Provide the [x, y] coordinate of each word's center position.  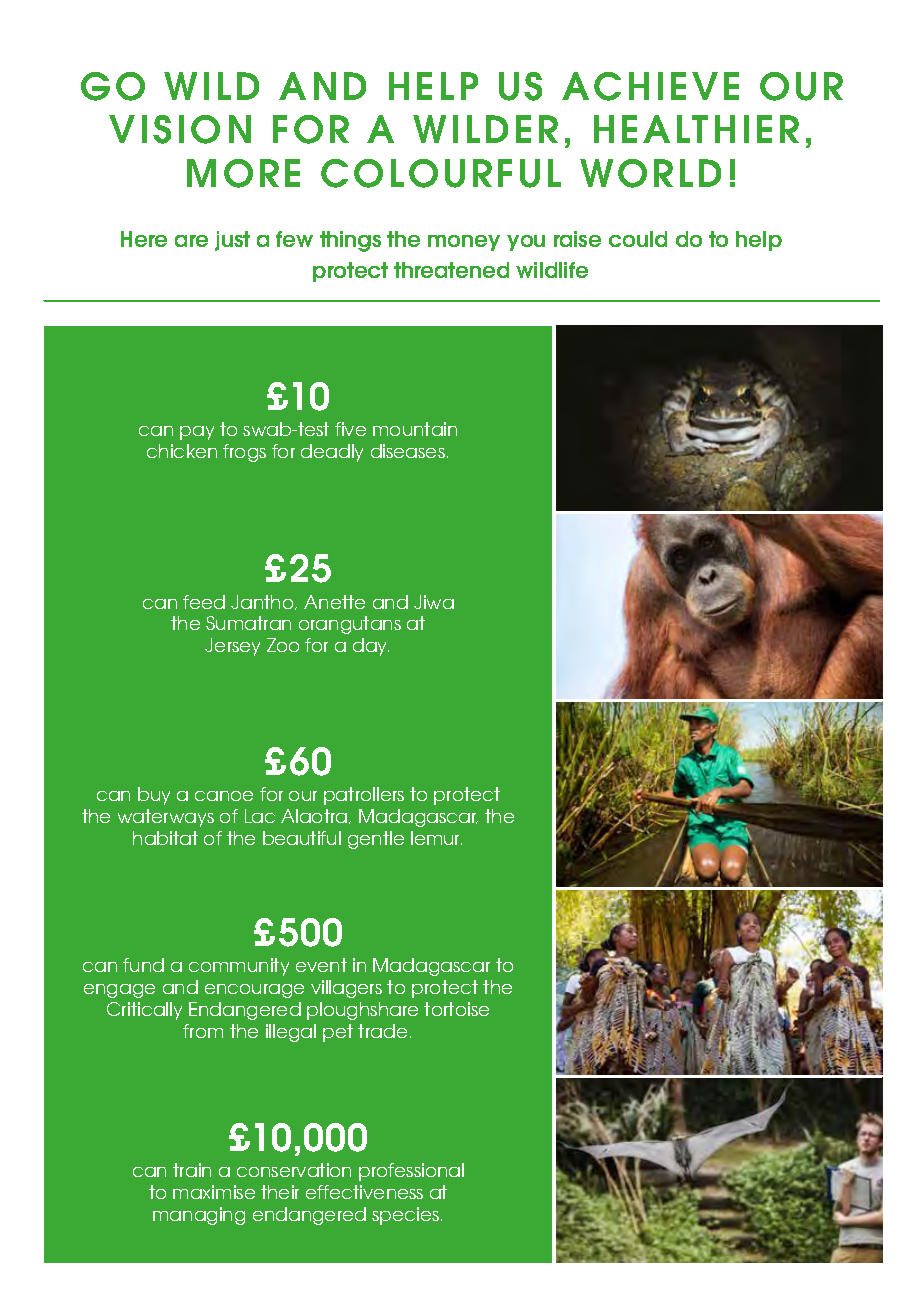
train [192, 1170]
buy [154, 796]
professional [411, 1172]
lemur [436, 838]
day [371, 647]
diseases [408, 451]
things [350, 241]
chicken [182, 451]
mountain [415, 429]
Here [144, 239]
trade [382, 1031]
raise [577, 239]
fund [143, 965]
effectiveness [364, 1192]
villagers [346, 989]
